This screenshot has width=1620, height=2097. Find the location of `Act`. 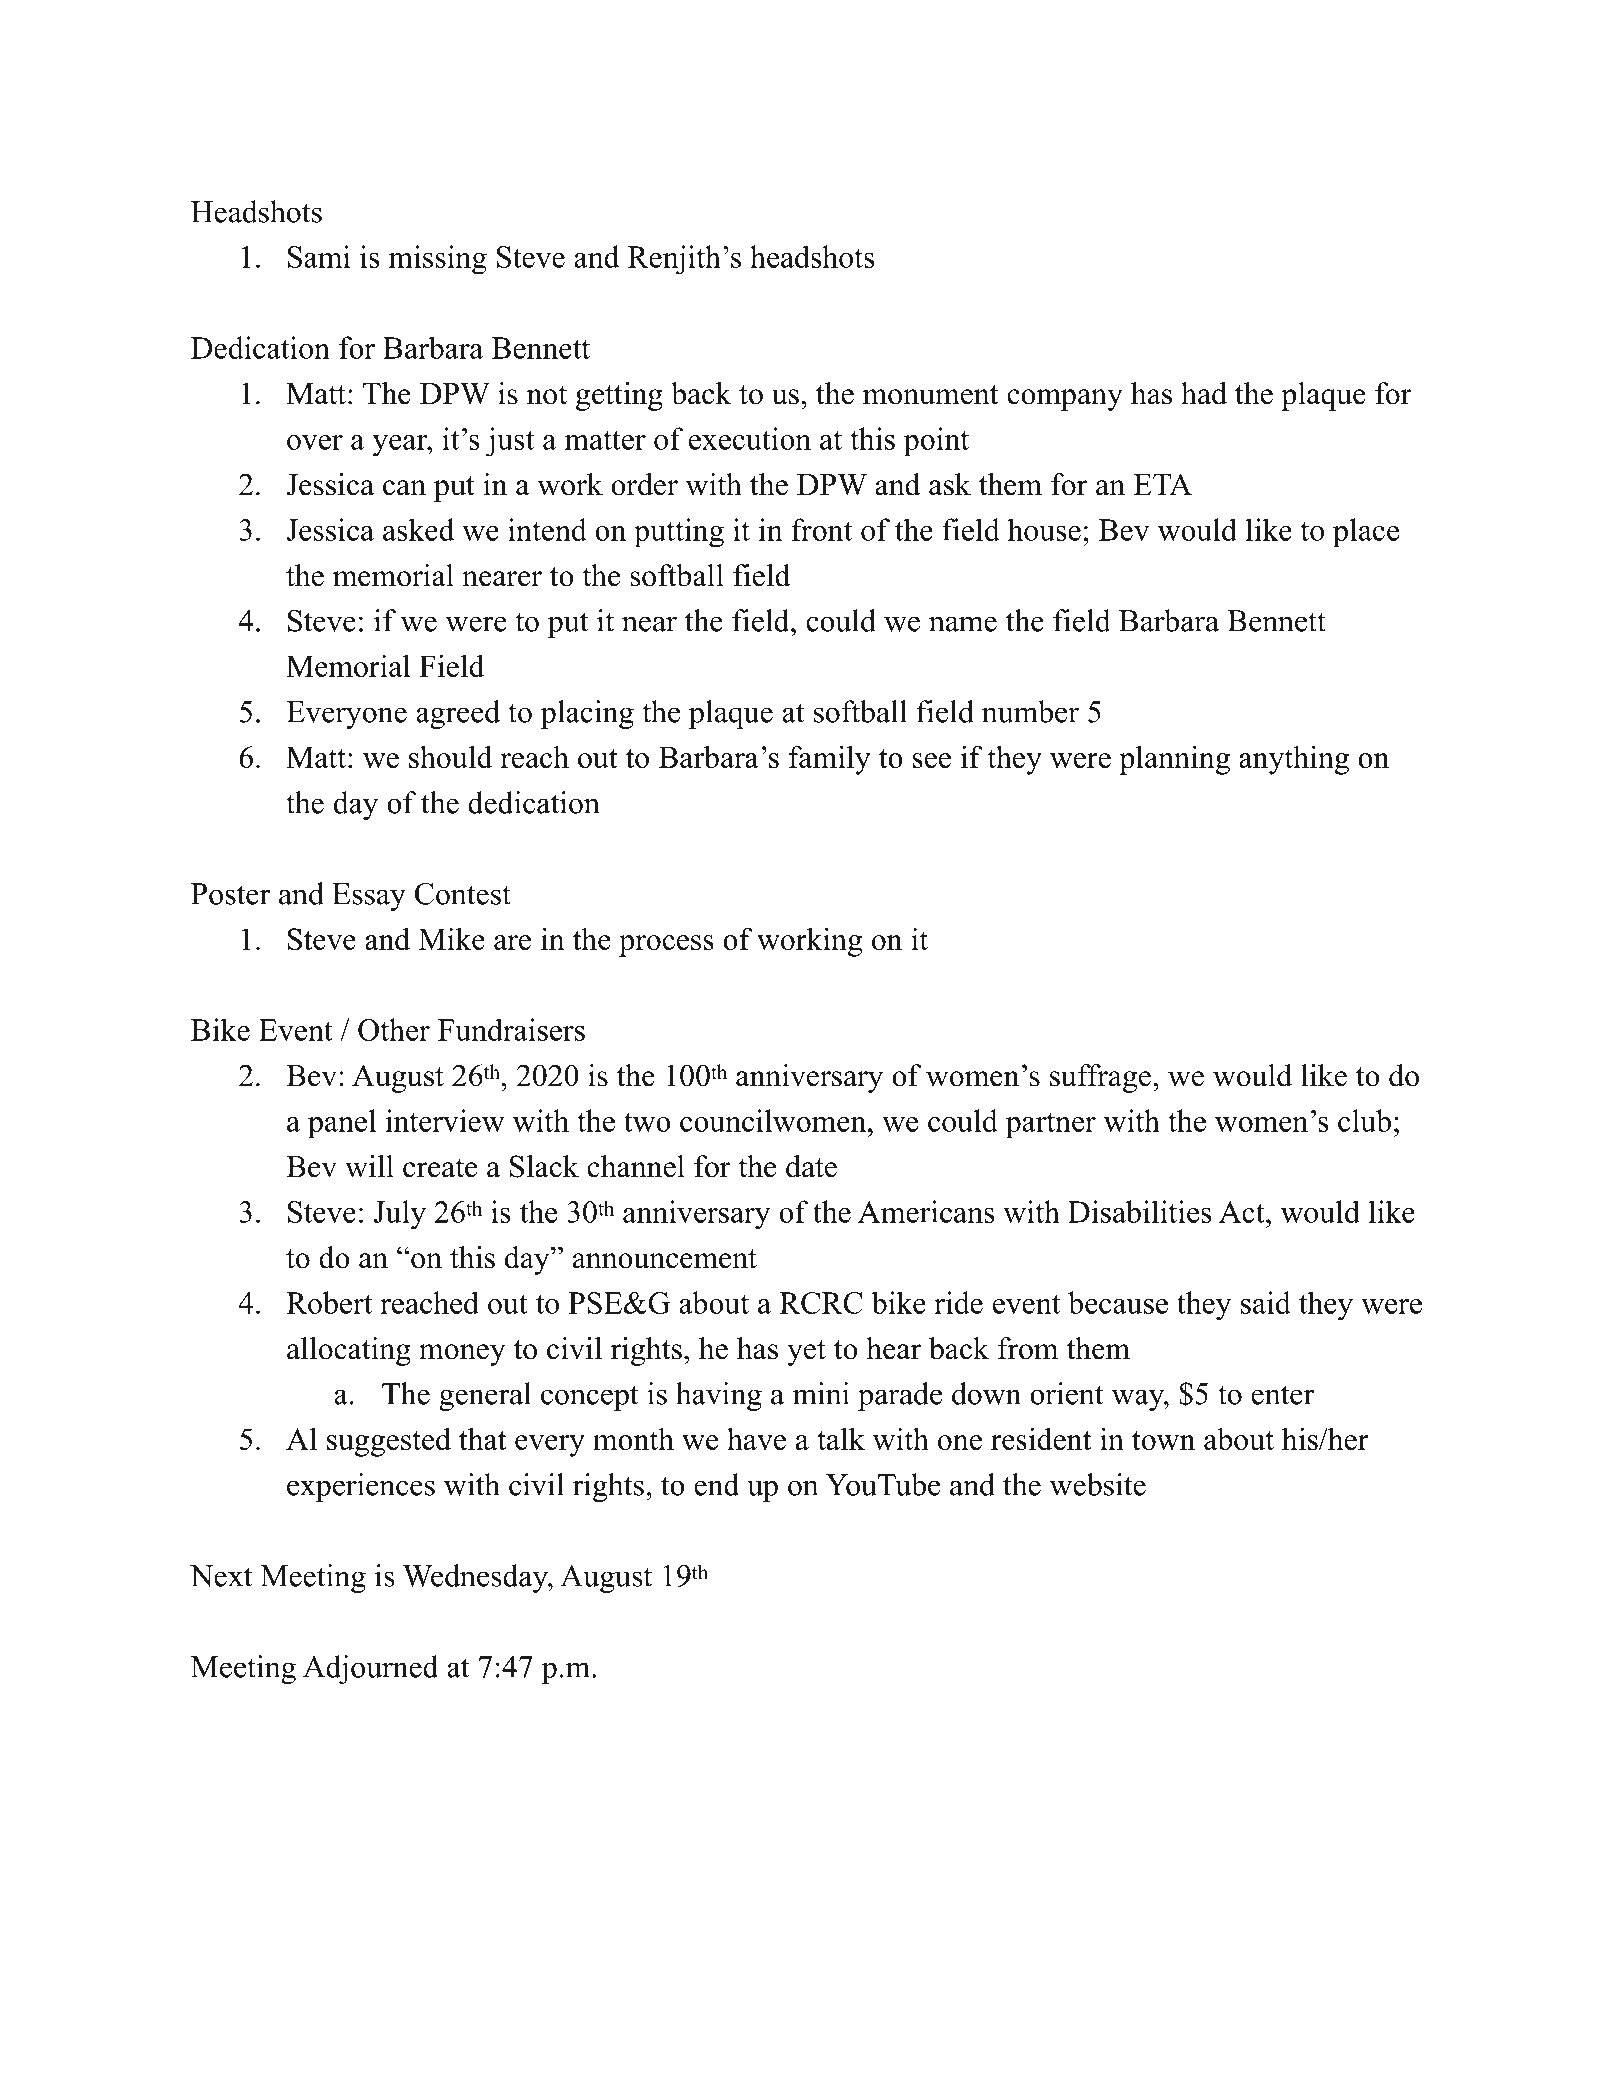

Act is located at coordinates (1243, 1212).
